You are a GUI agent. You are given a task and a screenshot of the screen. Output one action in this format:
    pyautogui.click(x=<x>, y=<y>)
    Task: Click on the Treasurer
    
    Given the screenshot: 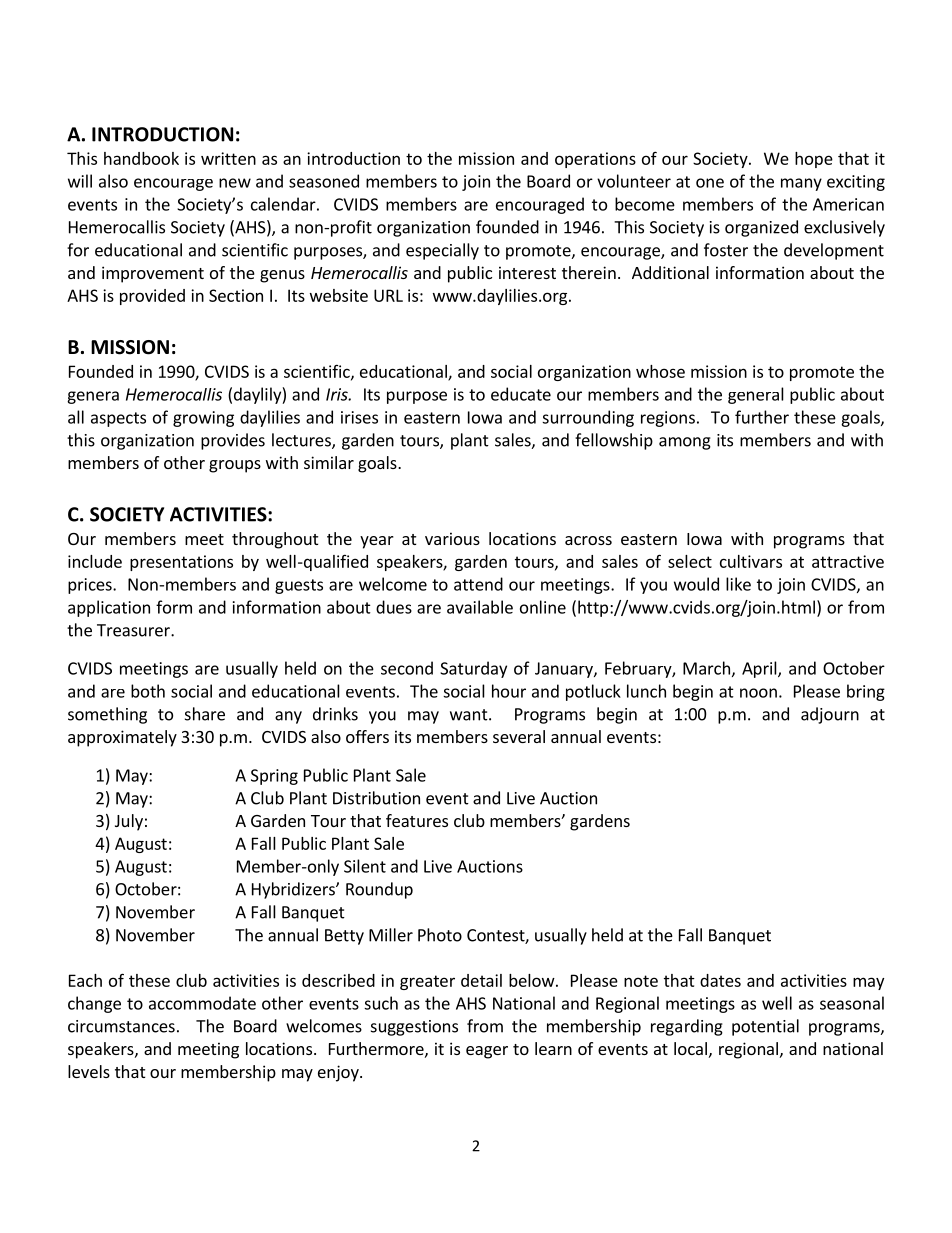 What is the action you would take?
    pyautogui.click(x=134, y=630)
